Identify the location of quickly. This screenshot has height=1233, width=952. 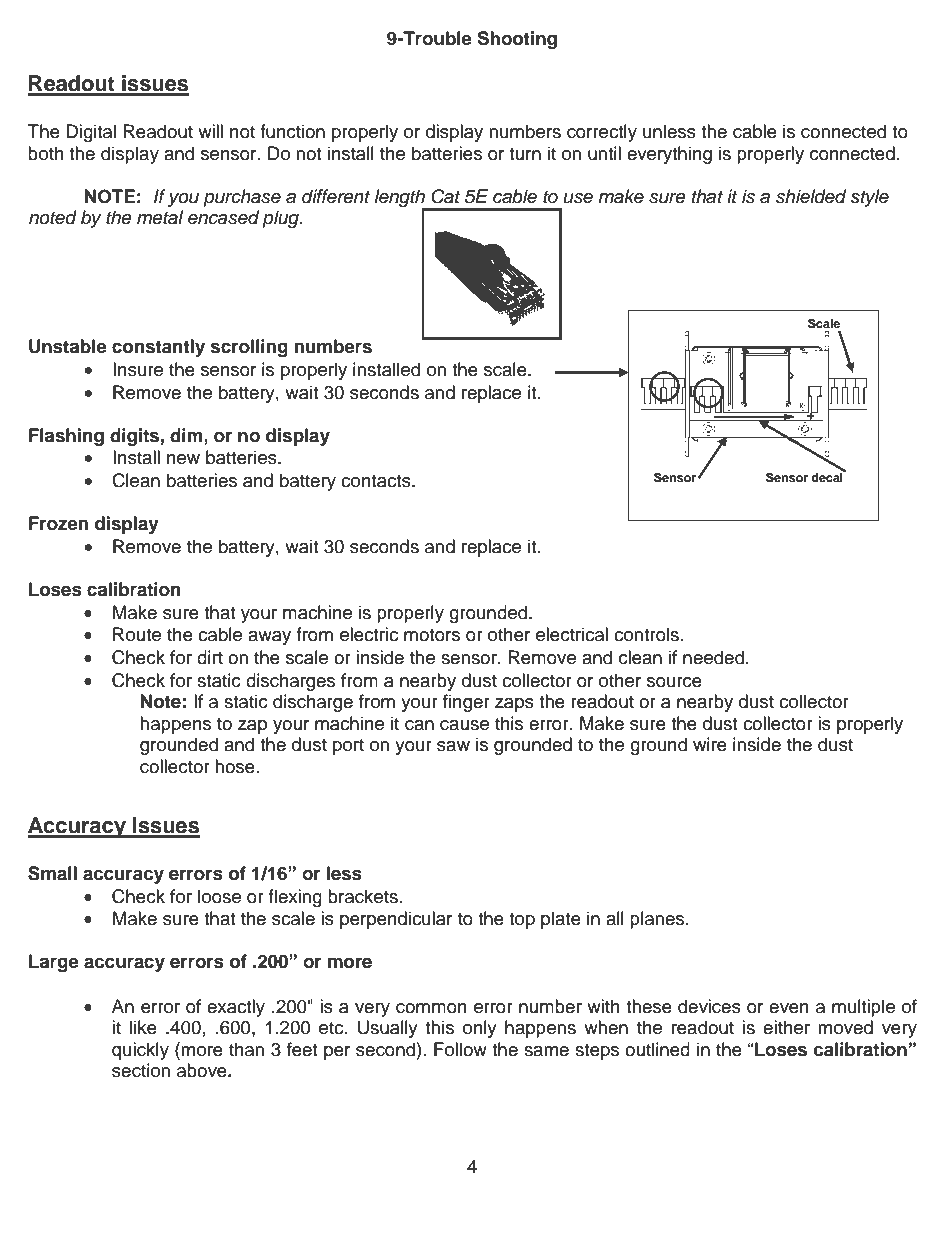
(140, 1051).
